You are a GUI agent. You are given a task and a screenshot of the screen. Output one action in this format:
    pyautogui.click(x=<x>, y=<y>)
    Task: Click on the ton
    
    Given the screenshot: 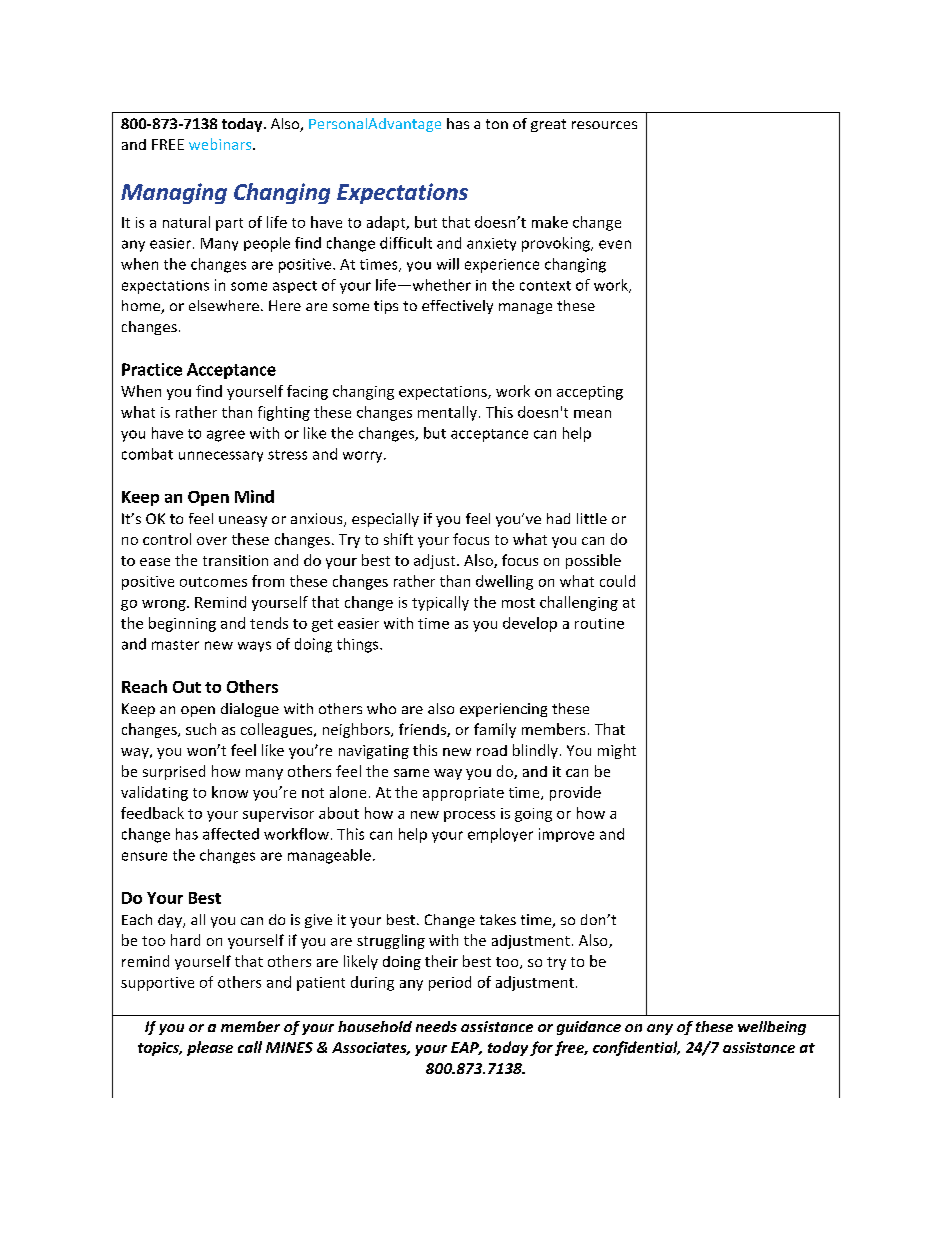 What is the action you would take?
    pyautogui.click(x=497, y=124)
